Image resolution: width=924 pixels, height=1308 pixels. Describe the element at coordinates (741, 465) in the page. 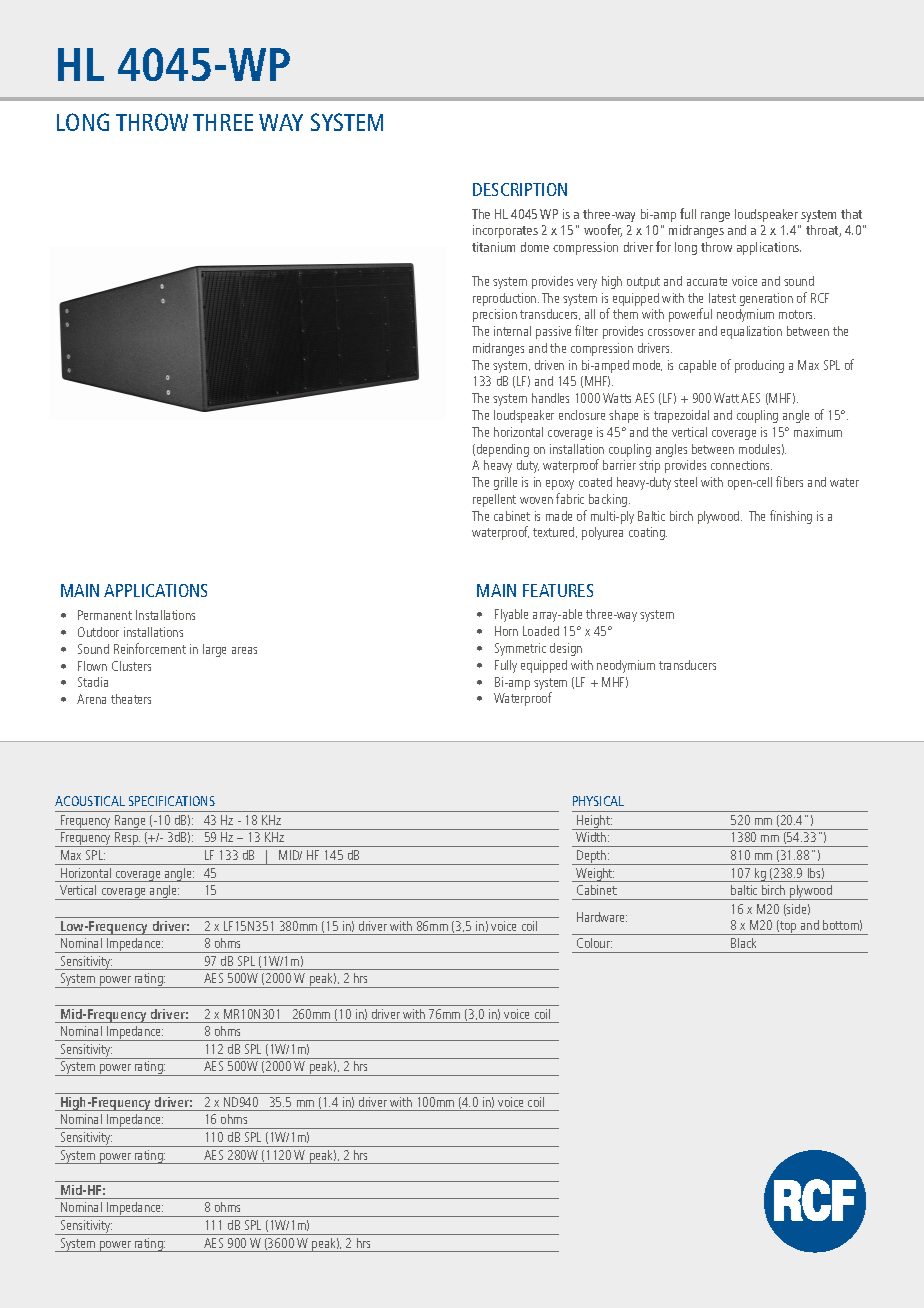

I see `connections` at that location.
